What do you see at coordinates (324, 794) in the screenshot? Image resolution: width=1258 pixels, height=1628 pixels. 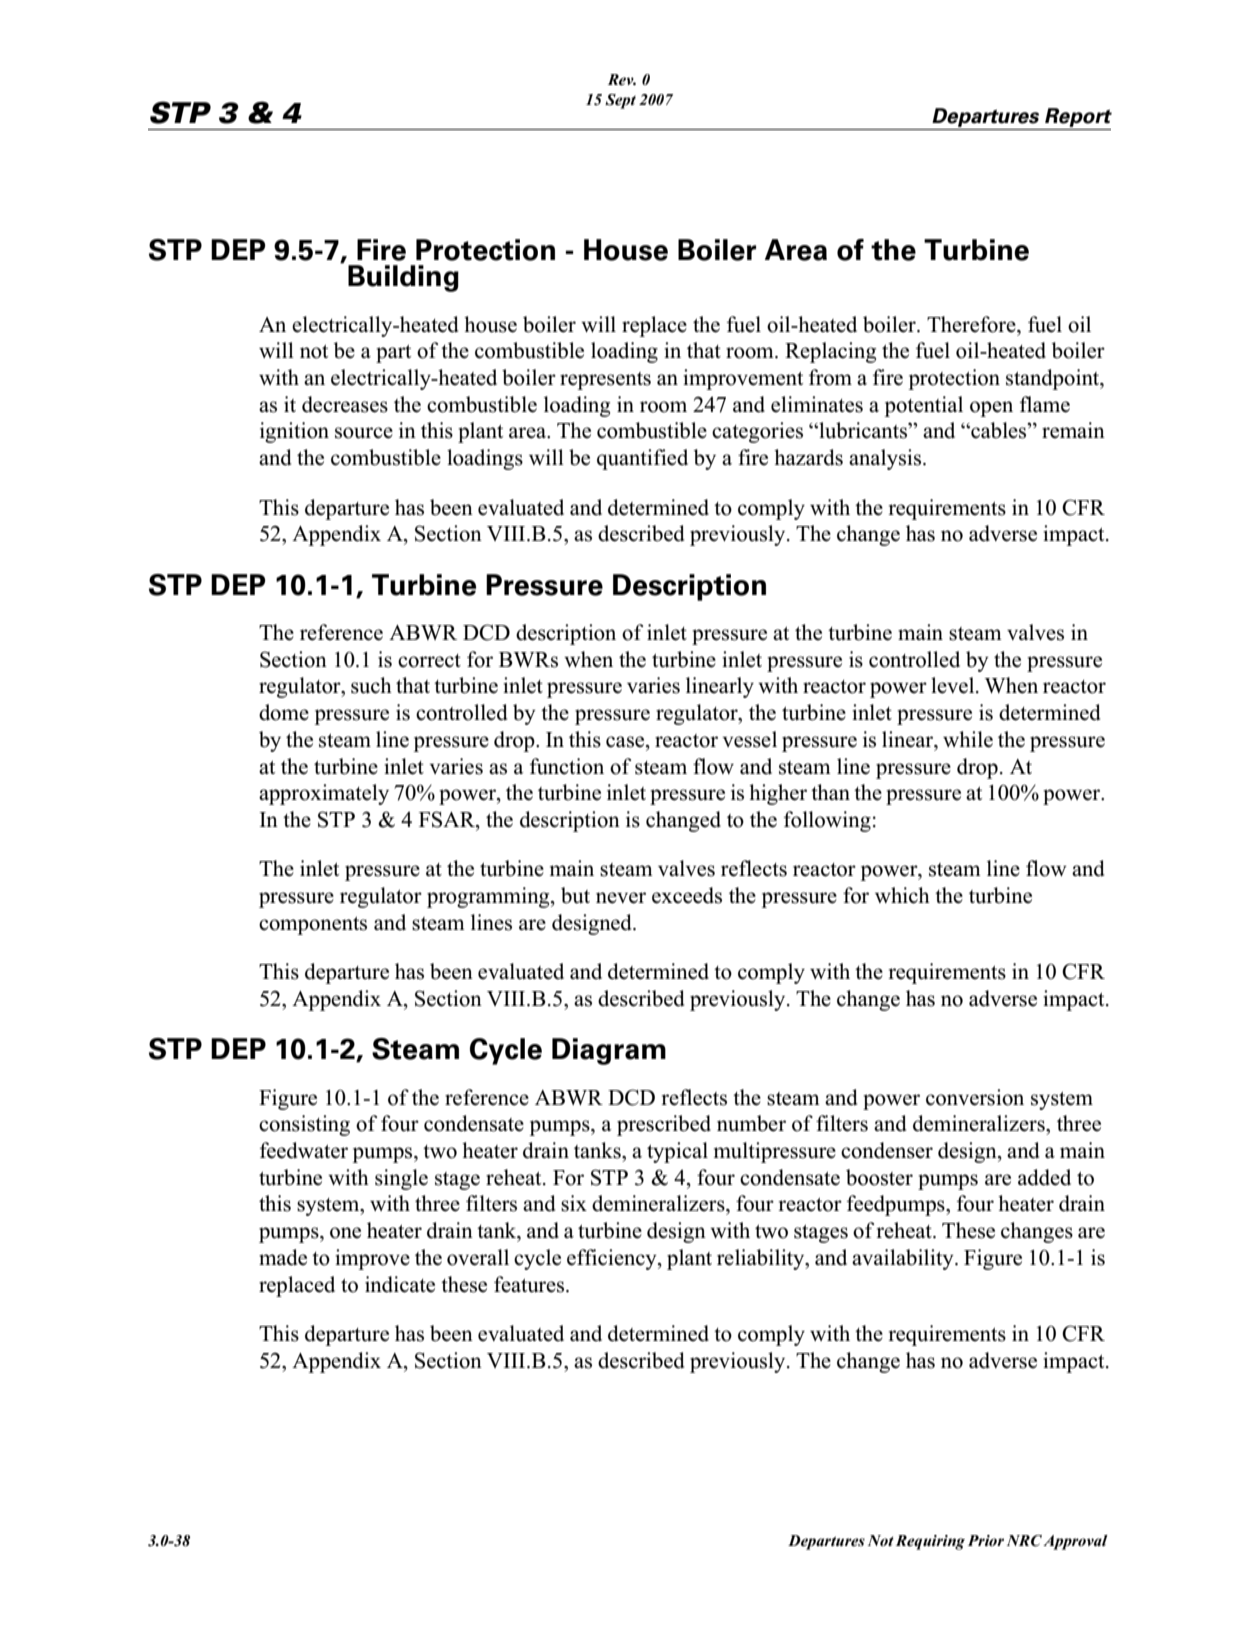 I see `approximately` at bounding box center [324, 794].
